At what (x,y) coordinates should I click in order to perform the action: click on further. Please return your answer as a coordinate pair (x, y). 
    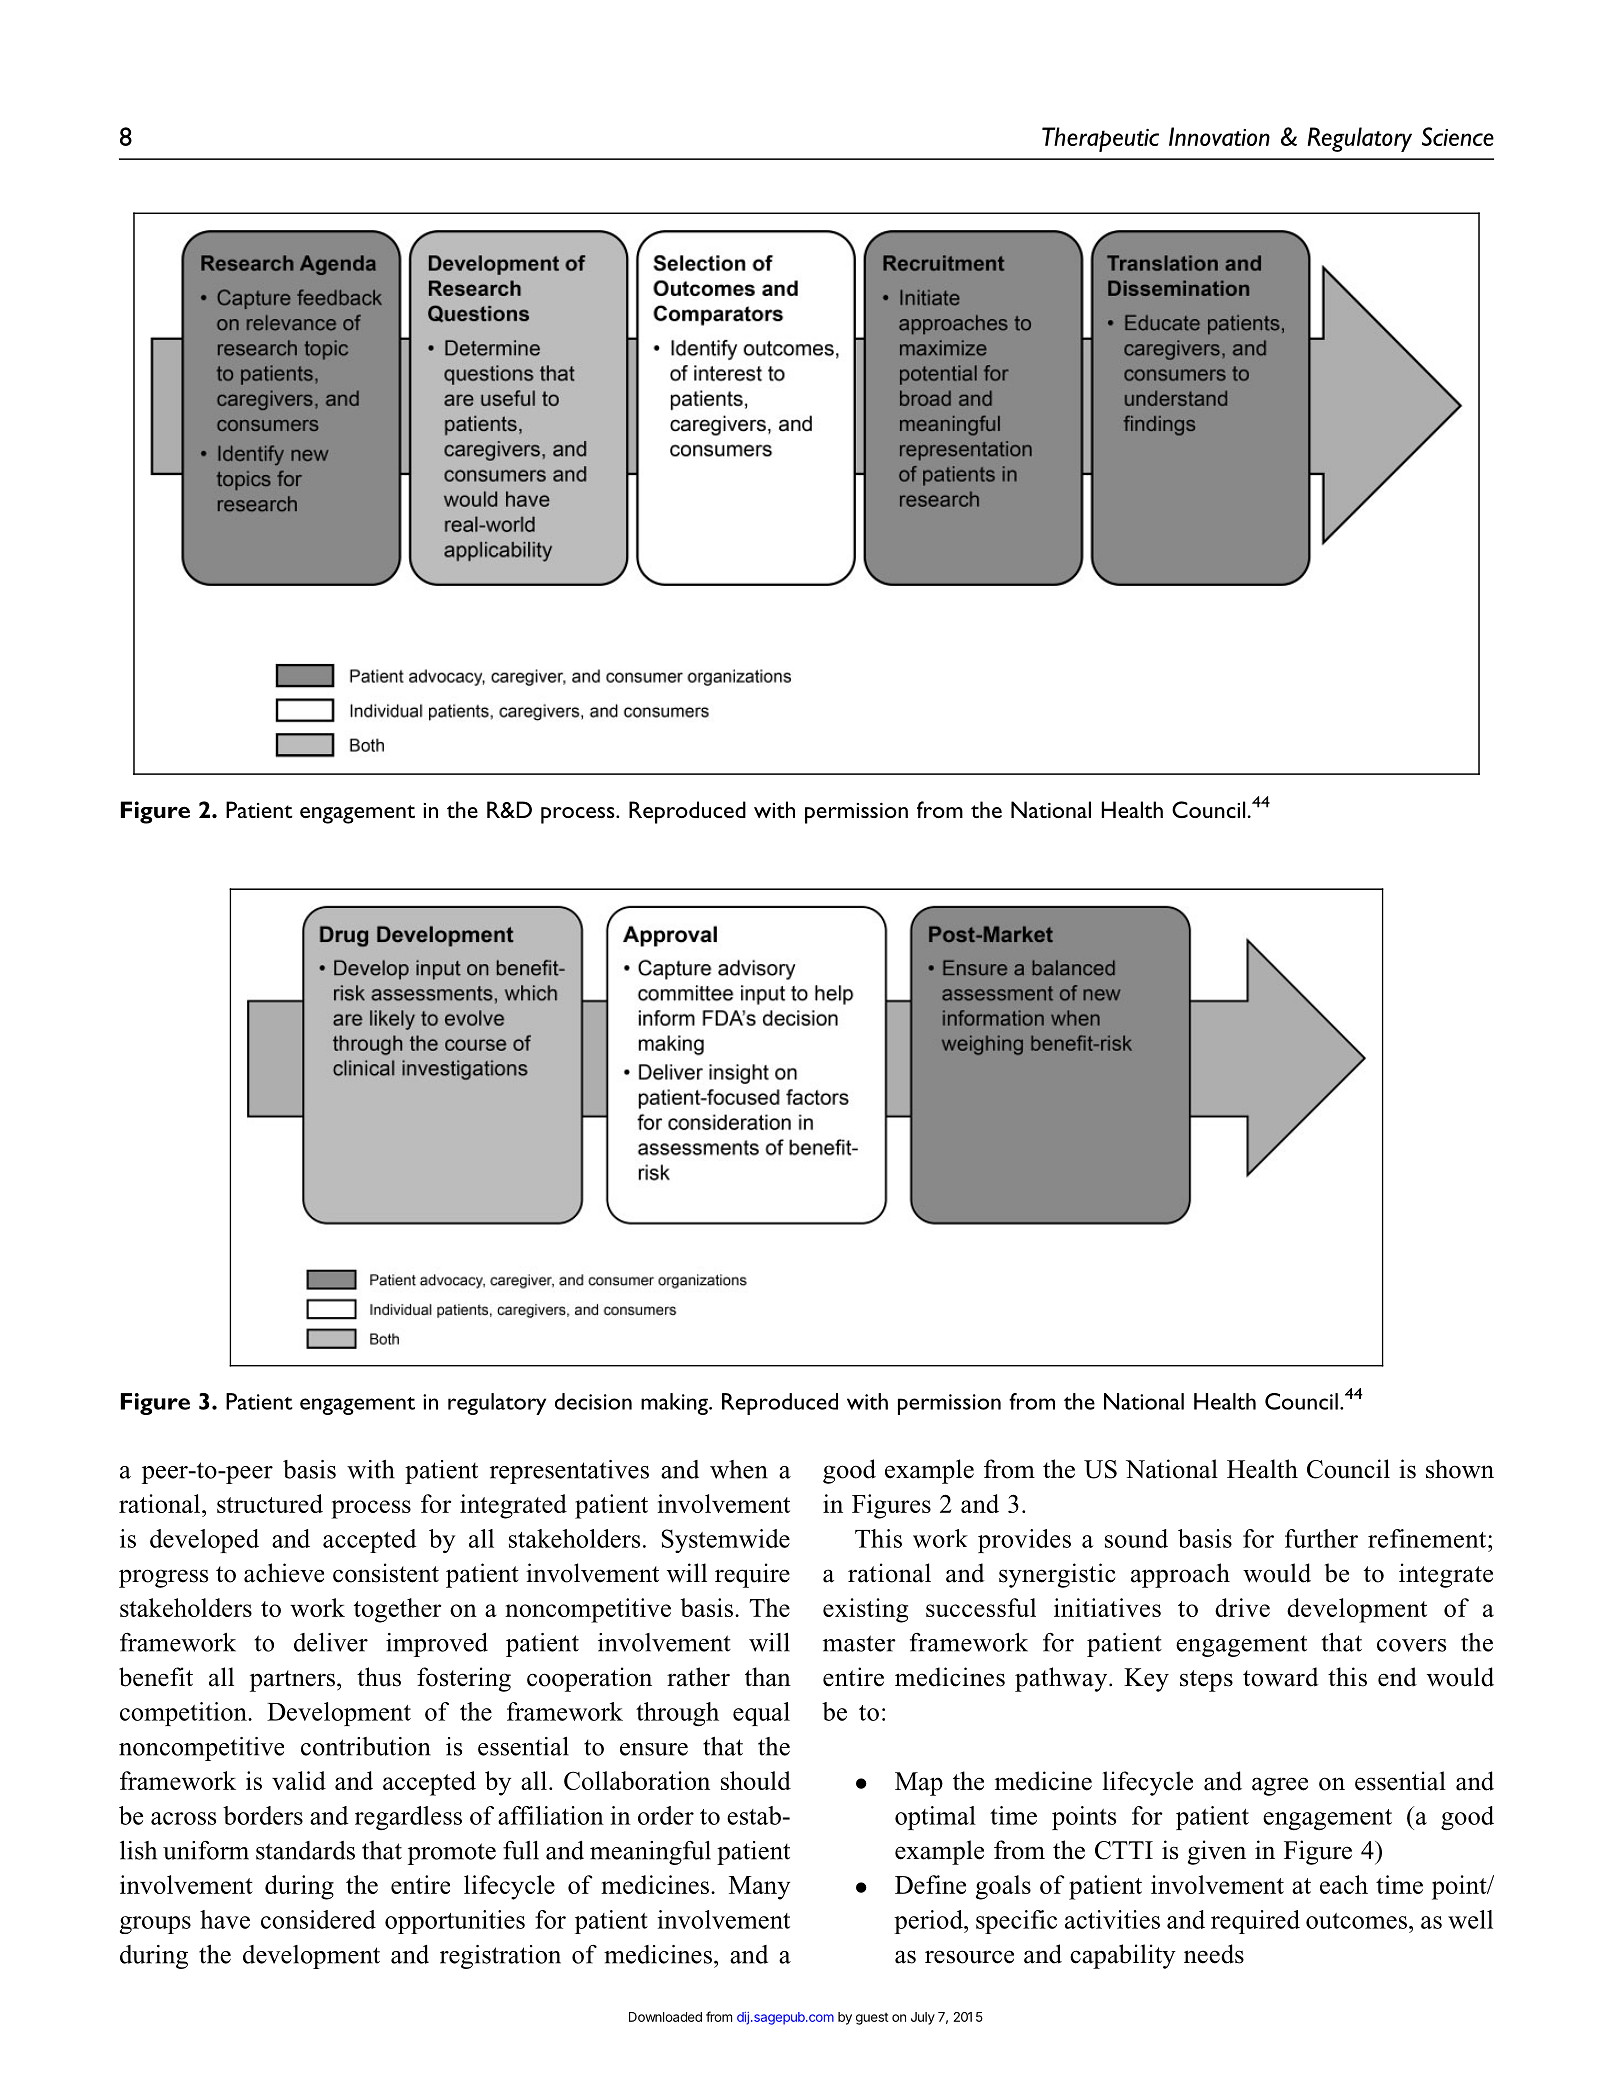
    Looking at the image, I should click on (1321, 1538).
